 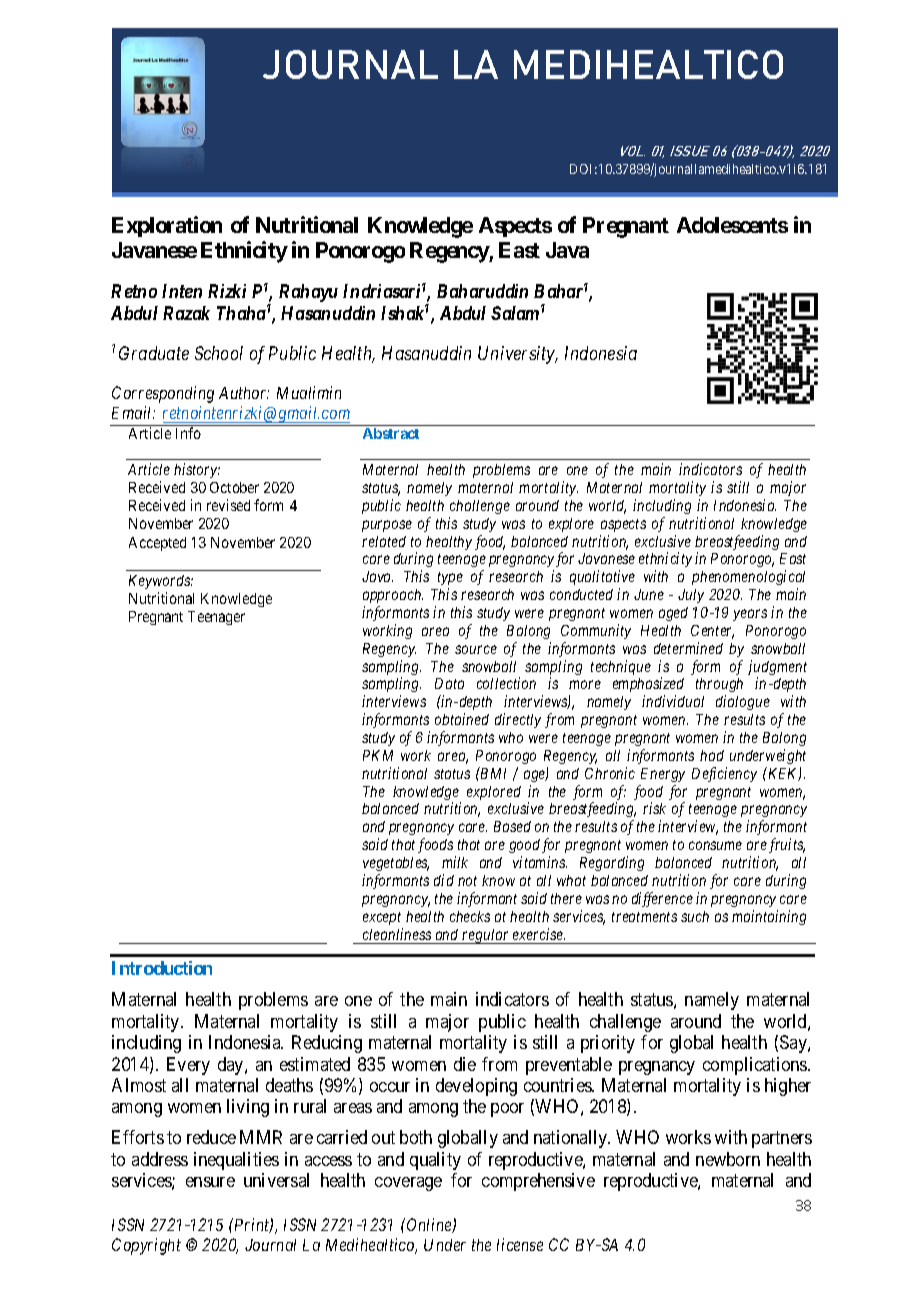 What do you see at coordinates (167, 226) in the page?
I see `Exploration` at bounding box center [167, 226].
